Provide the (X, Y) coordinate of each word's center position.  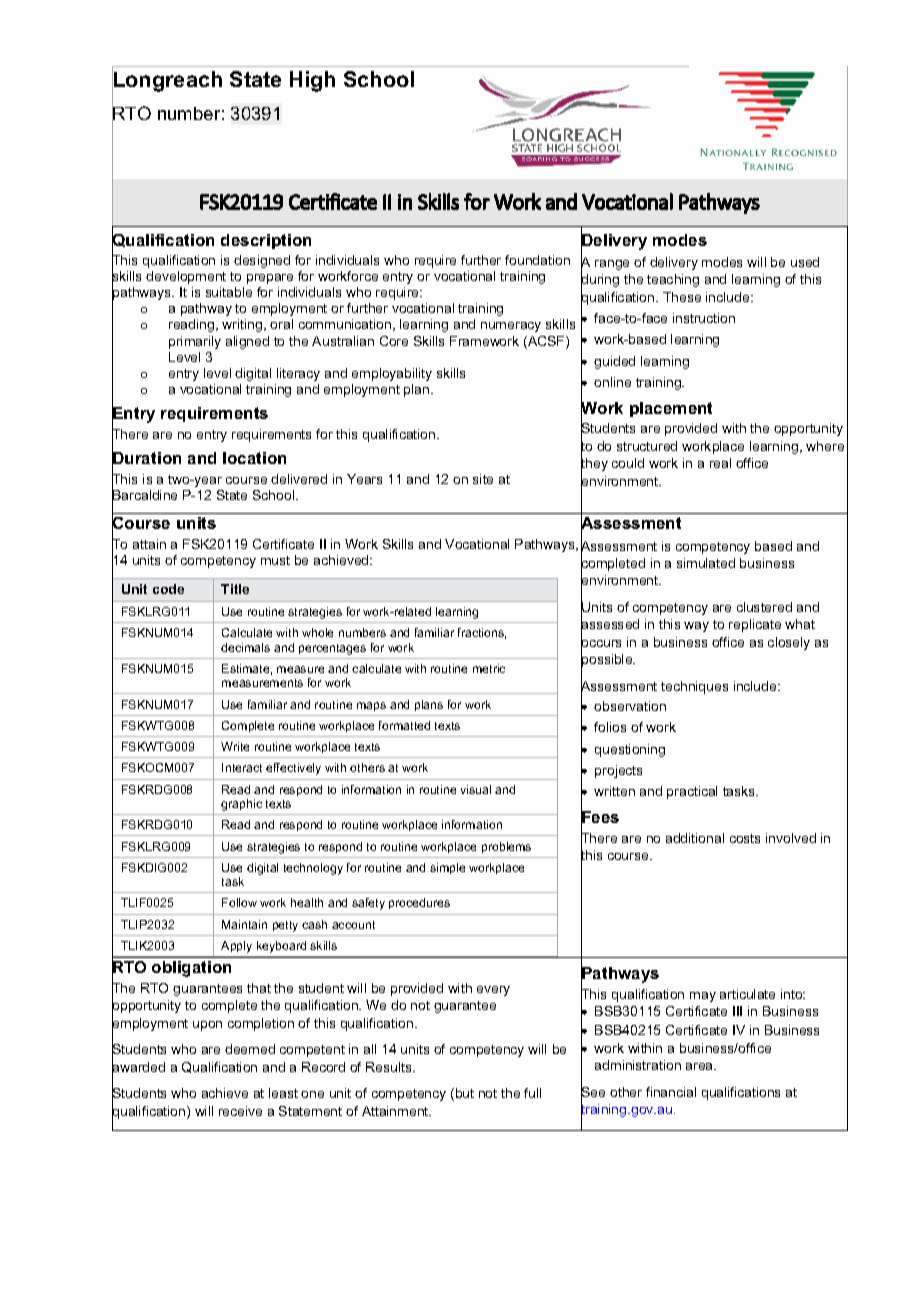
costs (745, 838)
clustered (764, 607)
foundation (537, 260)
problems (506, 847)
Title (235, 589)
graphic (241, 805)
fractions (482, 633)
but (463, 1094)
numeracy (511, 327)
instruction (704, 318)
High (312, 81)
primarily (195, 342)
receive (240, 1111)
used (805, 262)
